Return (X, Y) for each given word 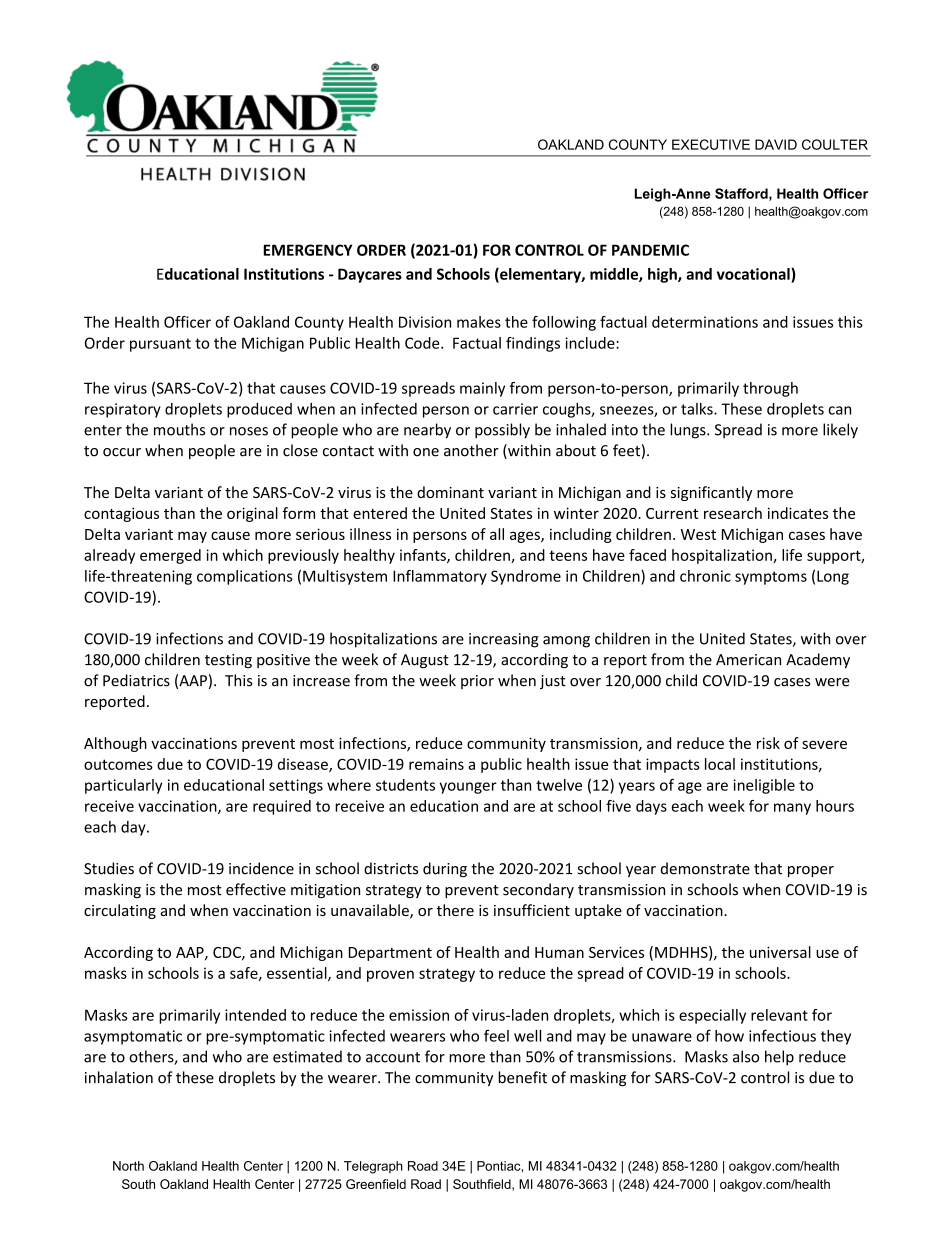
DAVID (776, 144)
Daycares (370, 275)
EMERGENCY (308, 250)
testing (228, 661)
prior (477, 682)
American (748, 660)
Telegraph (373, 1167)
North (128, 1166)
